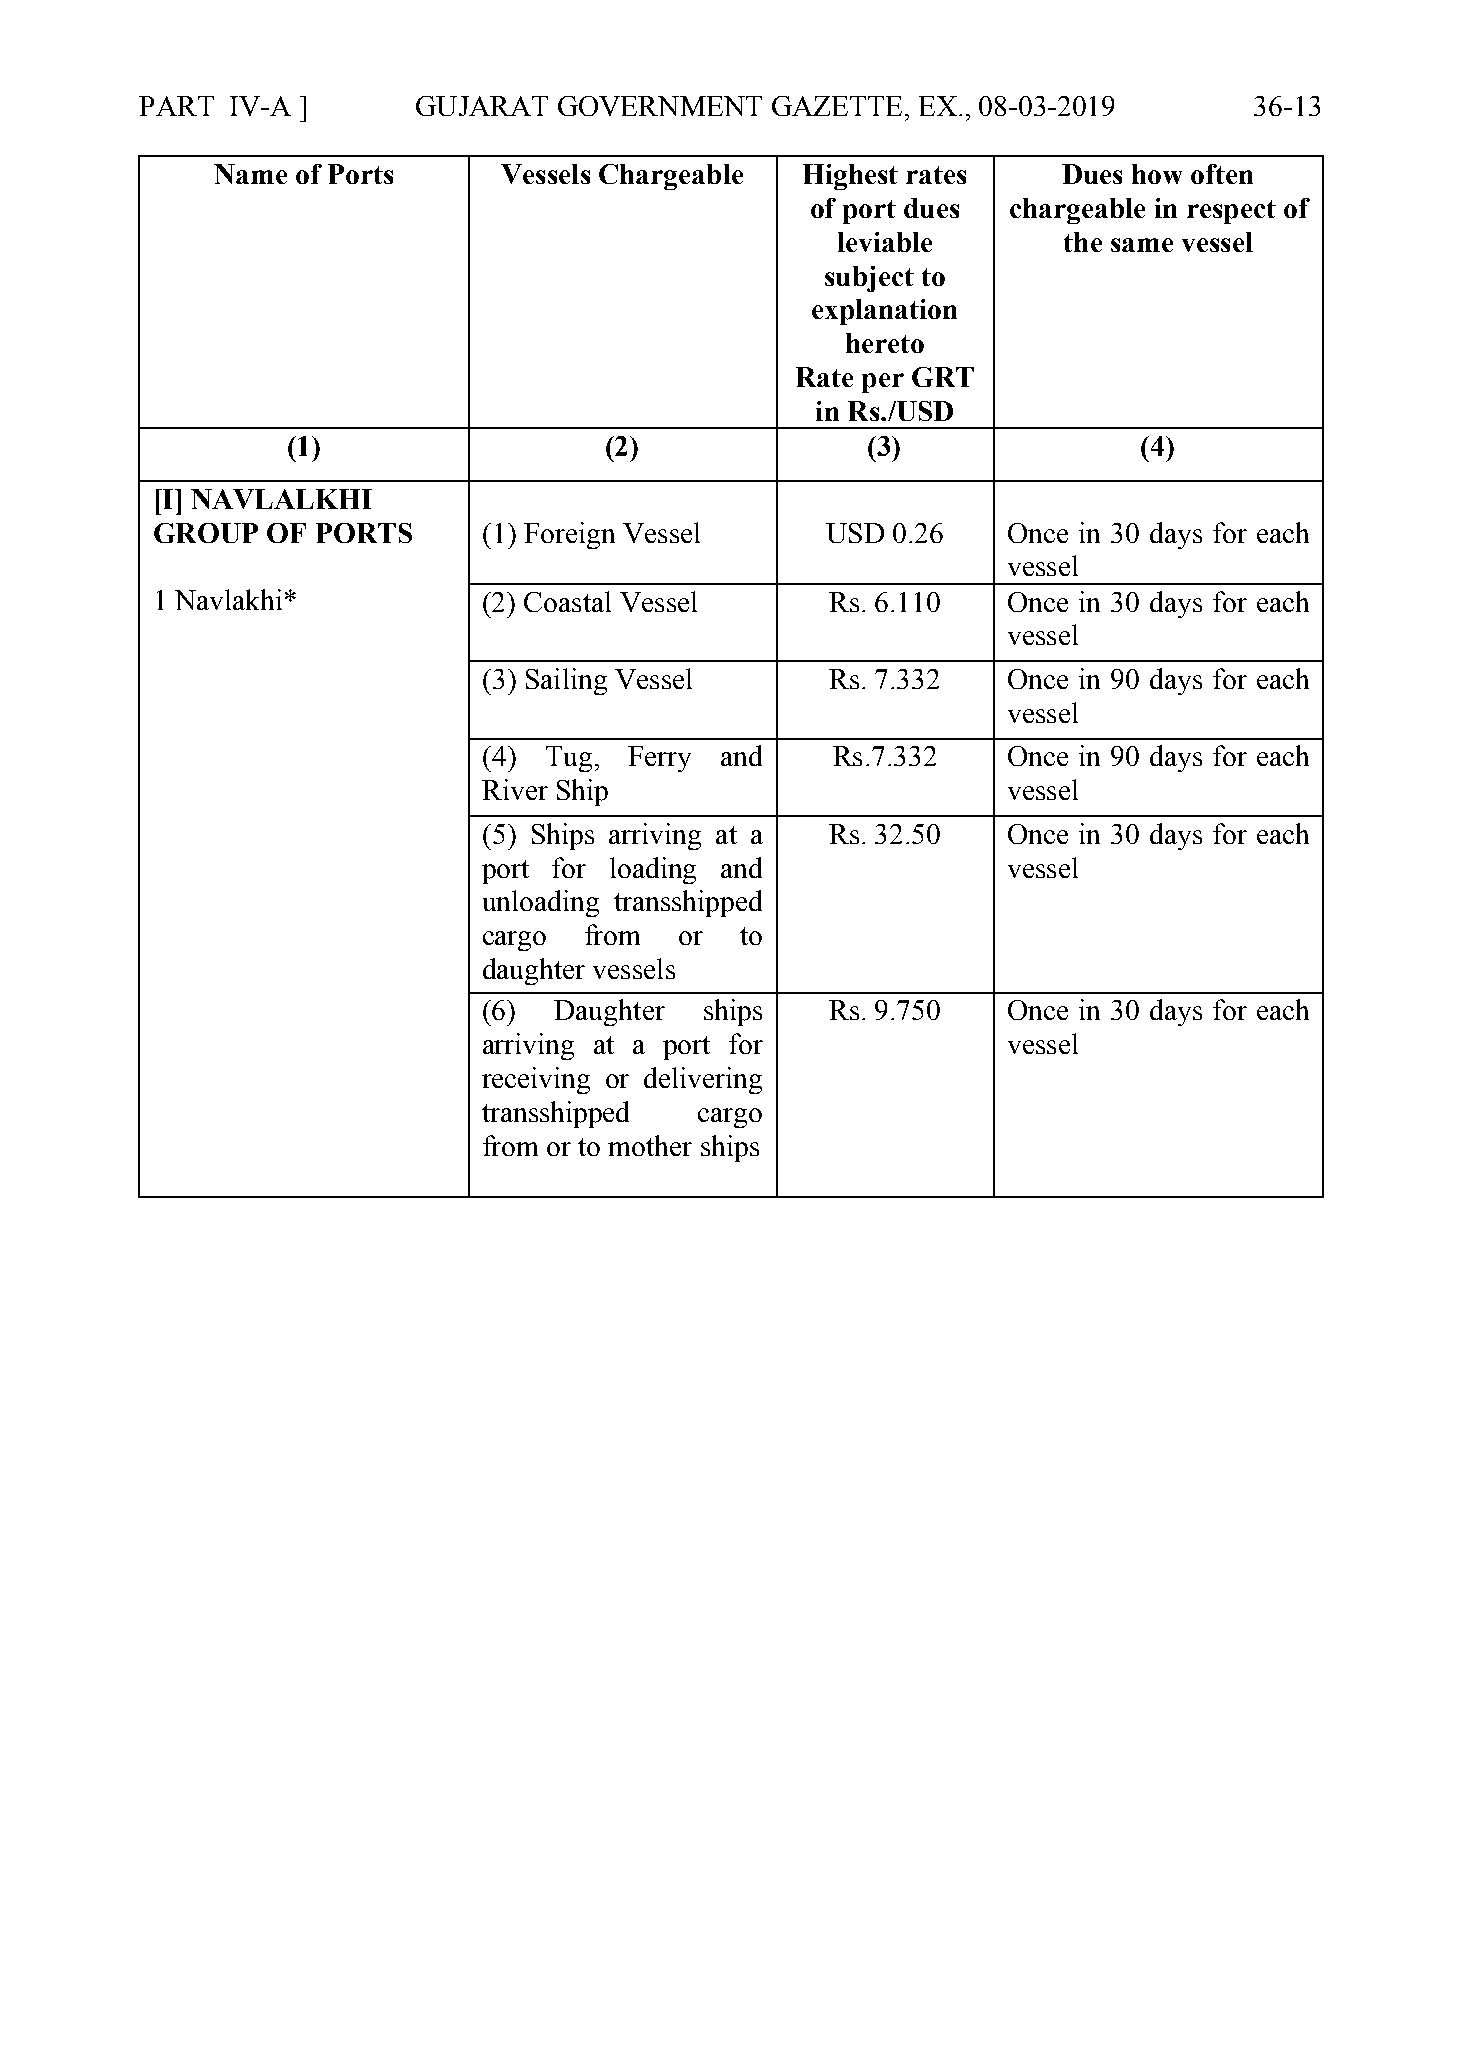 This screenshot has width=1462, height=2068. I want to click on GRT, so click(943, 377).
